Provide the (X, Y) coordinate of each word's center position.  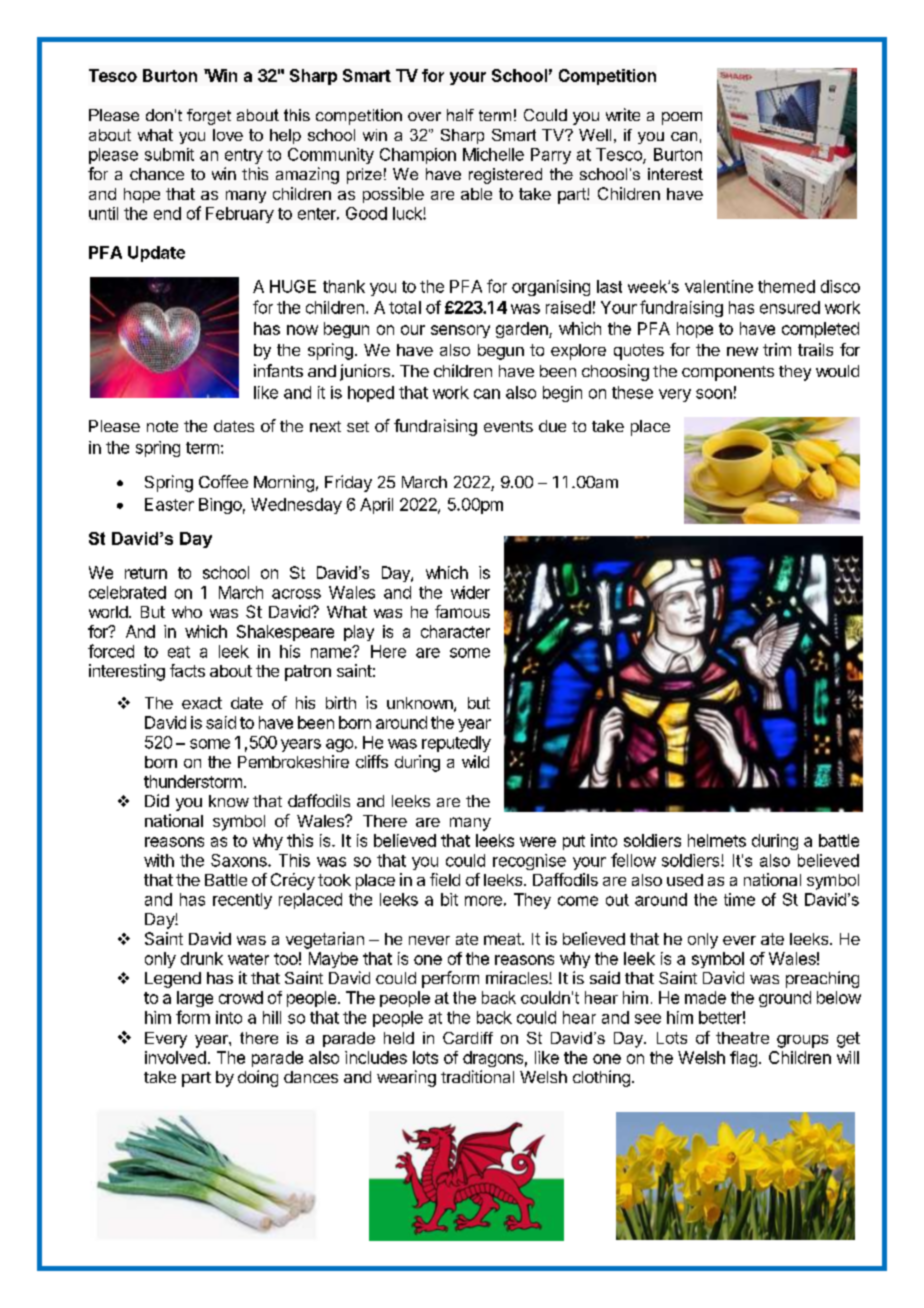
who (187, 612)
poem (682, 118)
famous (462, 611)
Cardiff (468, 1038)
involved (175, 1057)
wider (470, 592)
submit (169, 154)
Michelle (493, 154)
